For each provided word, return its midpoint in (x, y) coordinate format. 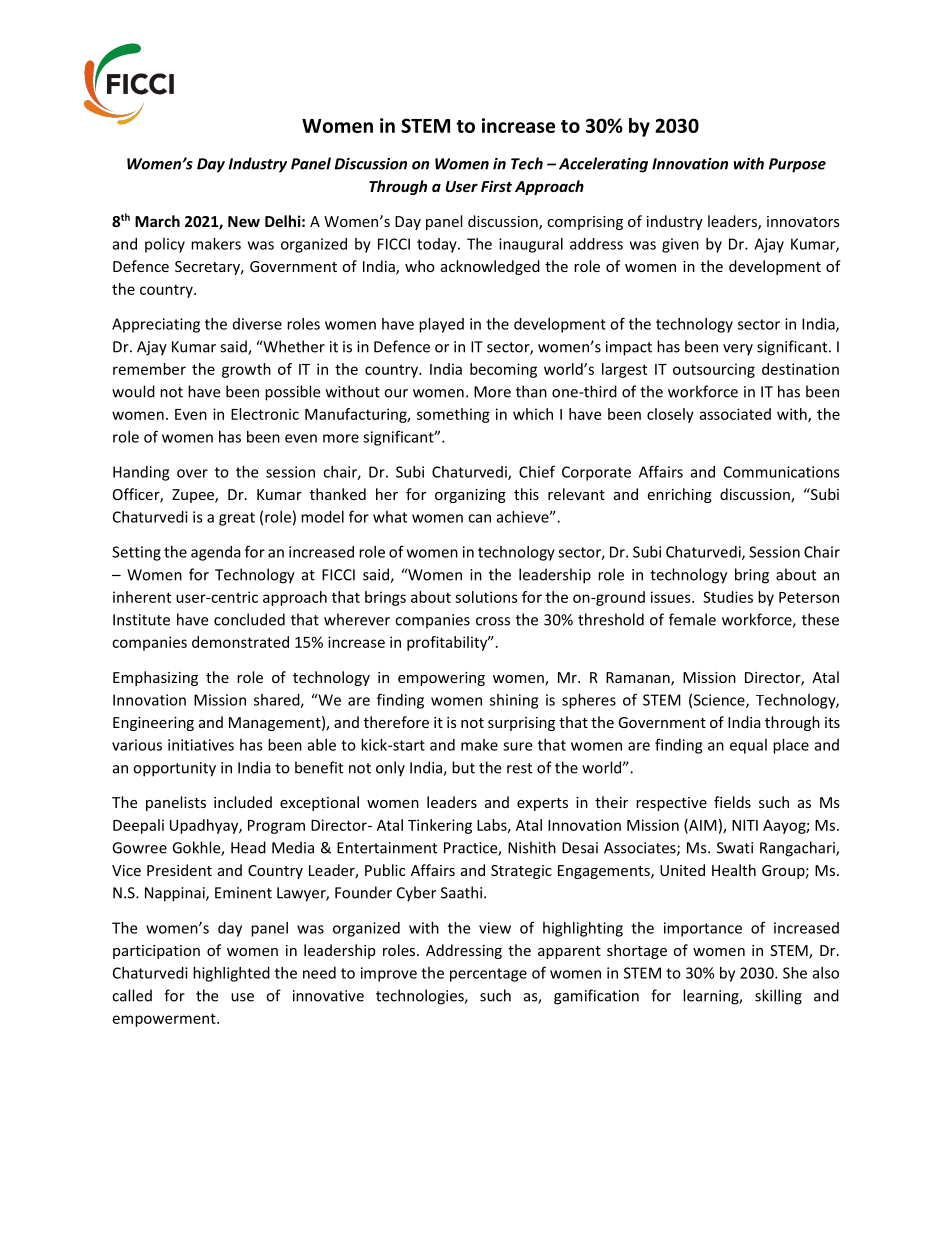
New (244, 221)
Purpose (797, 165)
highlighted (231, 974)
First (496, 186)
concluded (249, 619)
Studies (728, 597)
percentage (488, 975)
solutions (486, 597)
